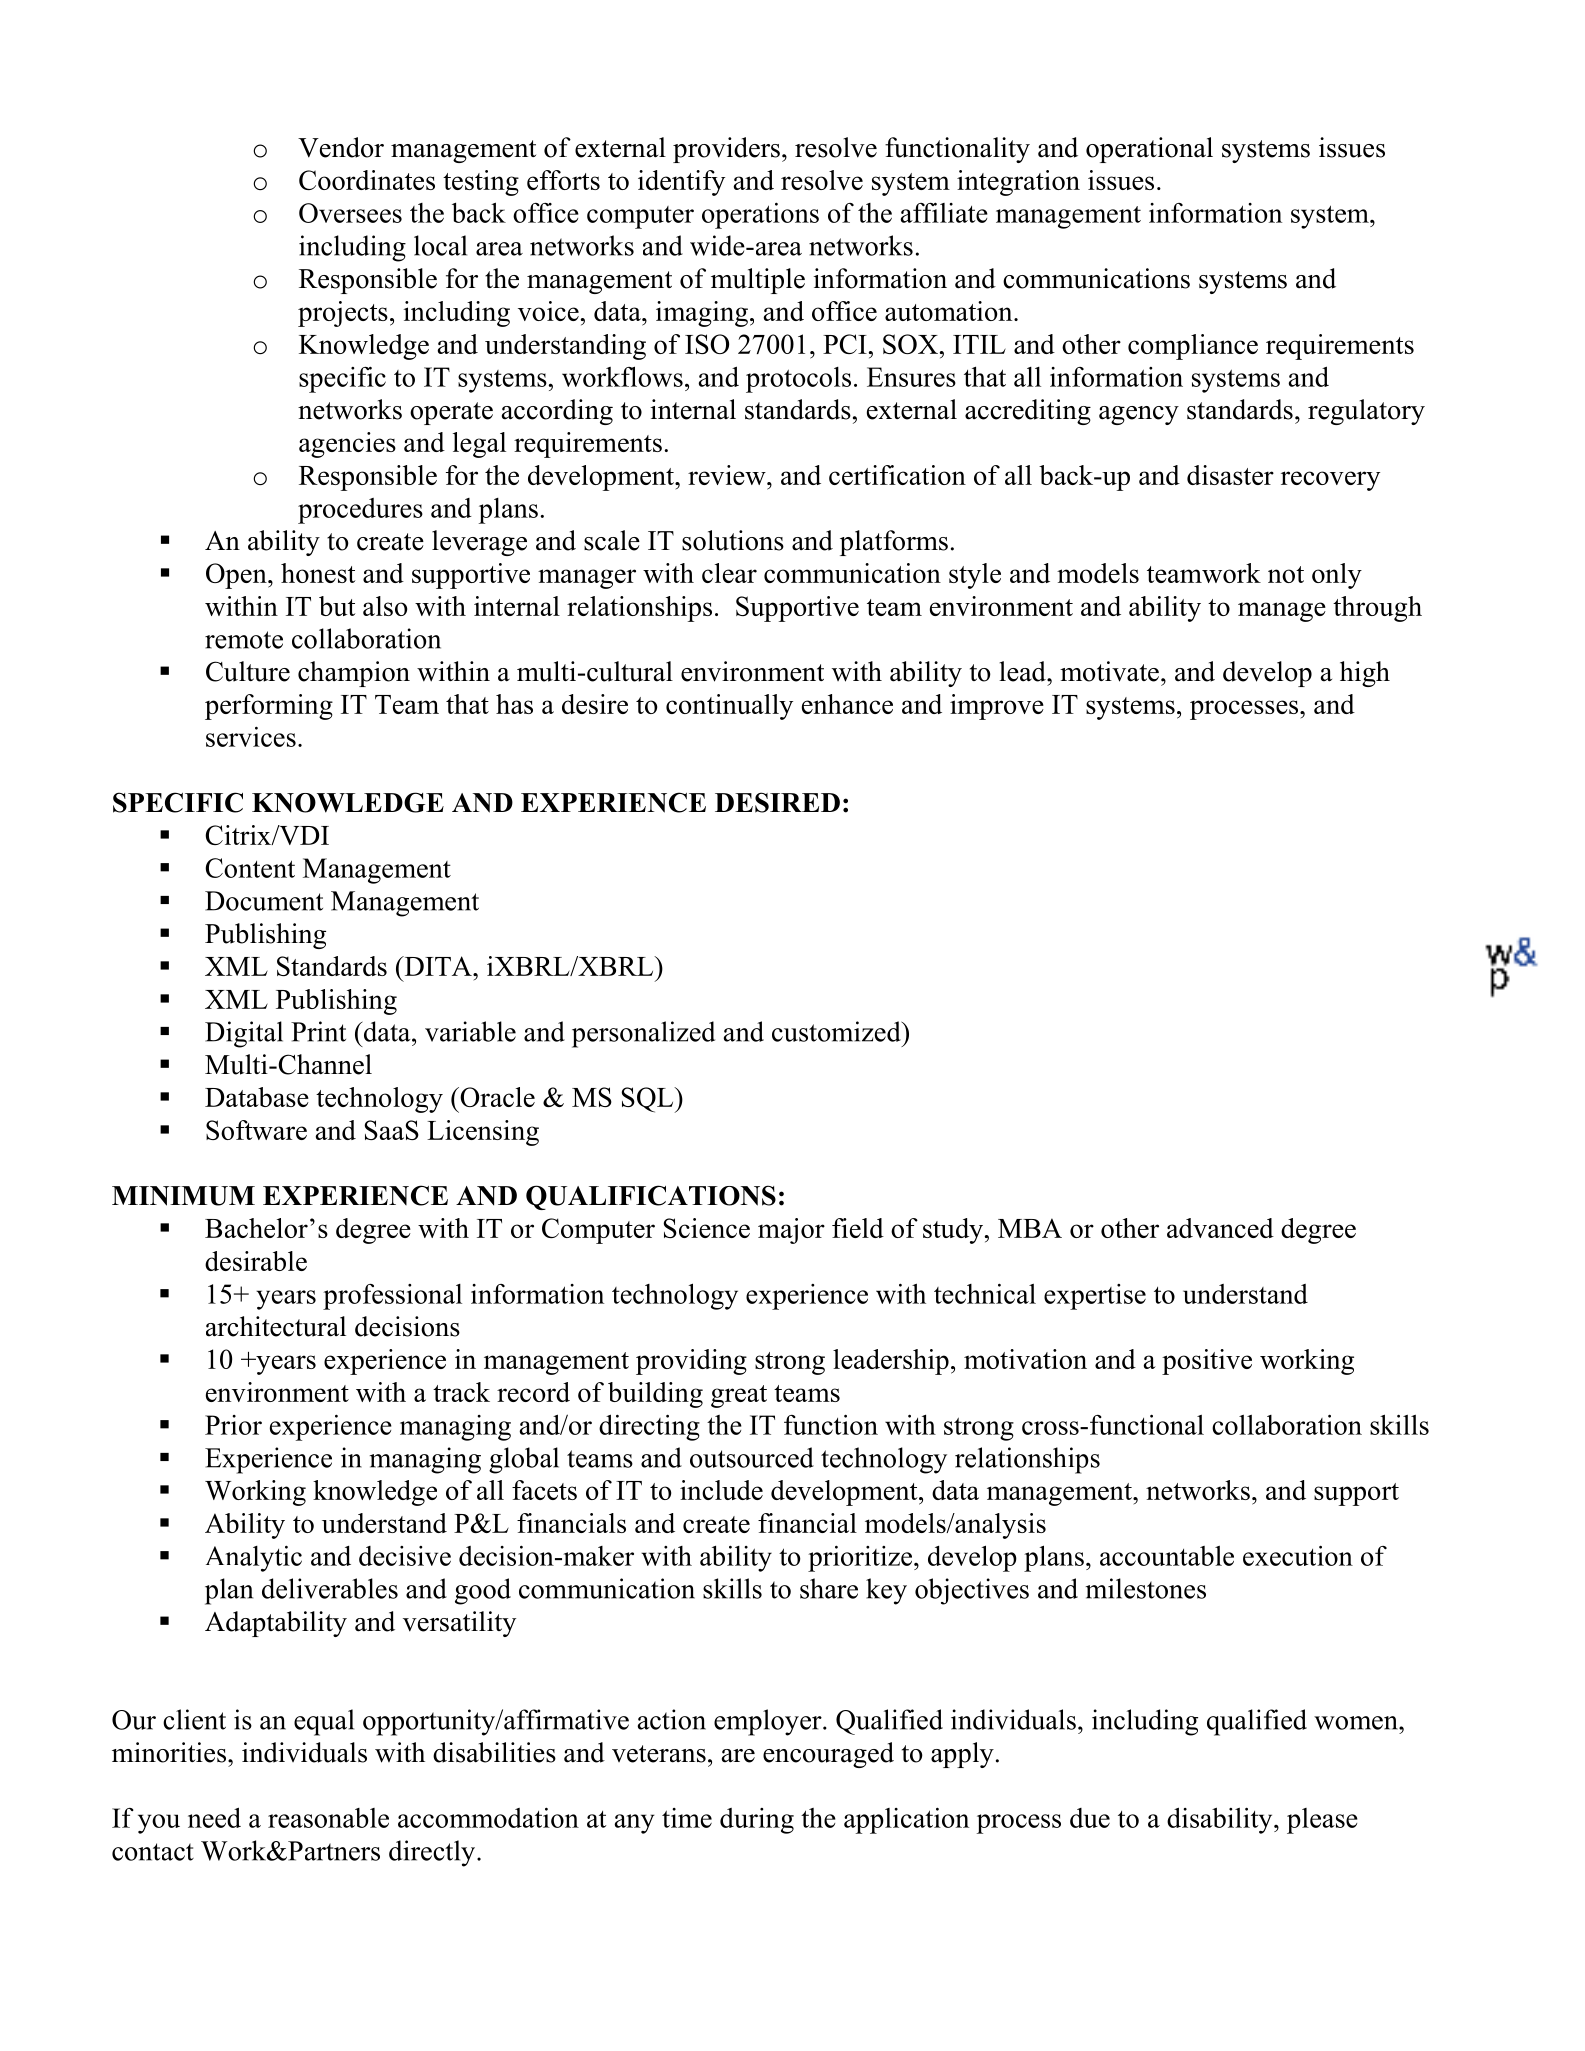 The image size is (1585, 2051). I want to click on advanced, so click(1220, 1228).
